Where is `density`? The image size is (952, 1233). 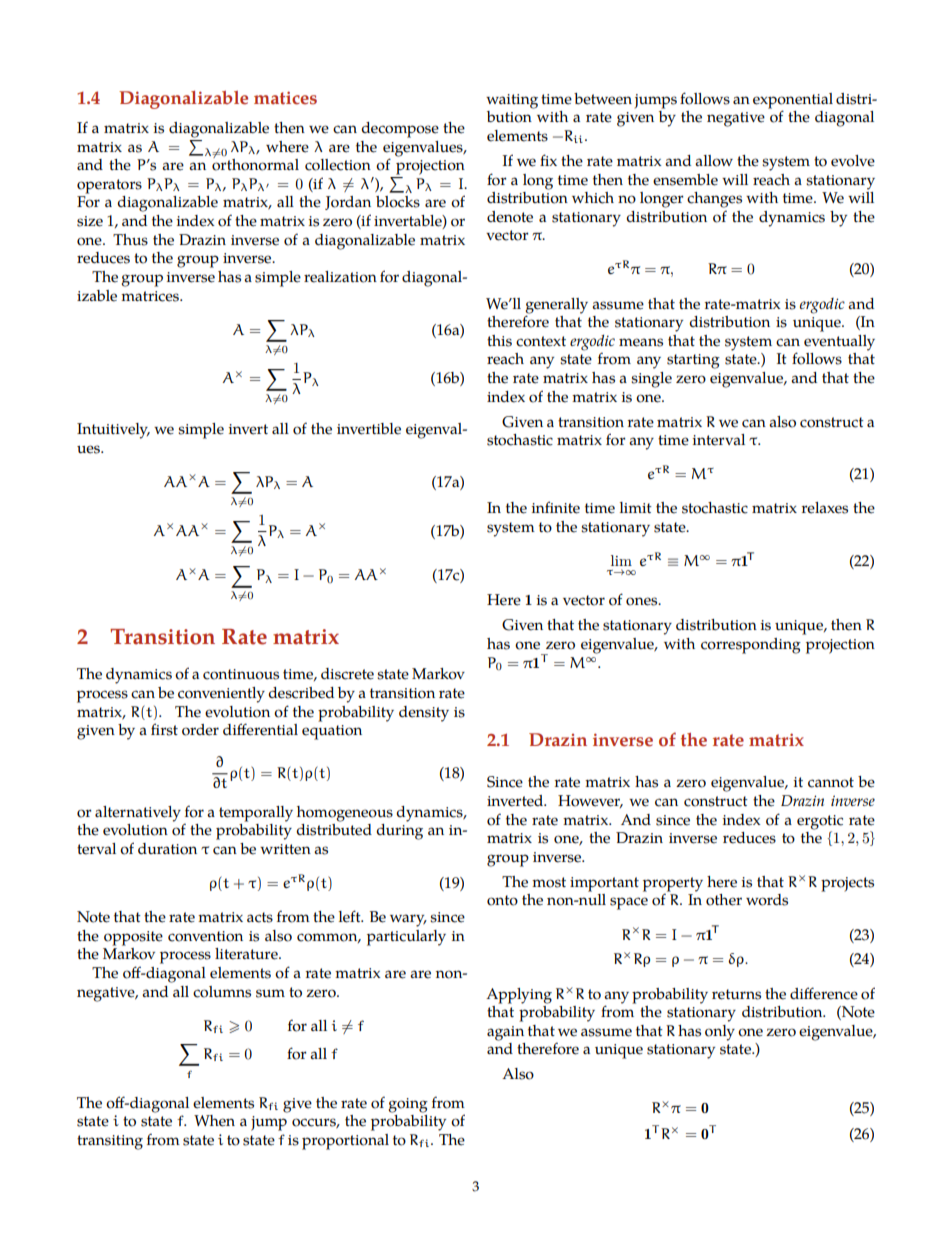 density is located at coordinates (424, 714).
